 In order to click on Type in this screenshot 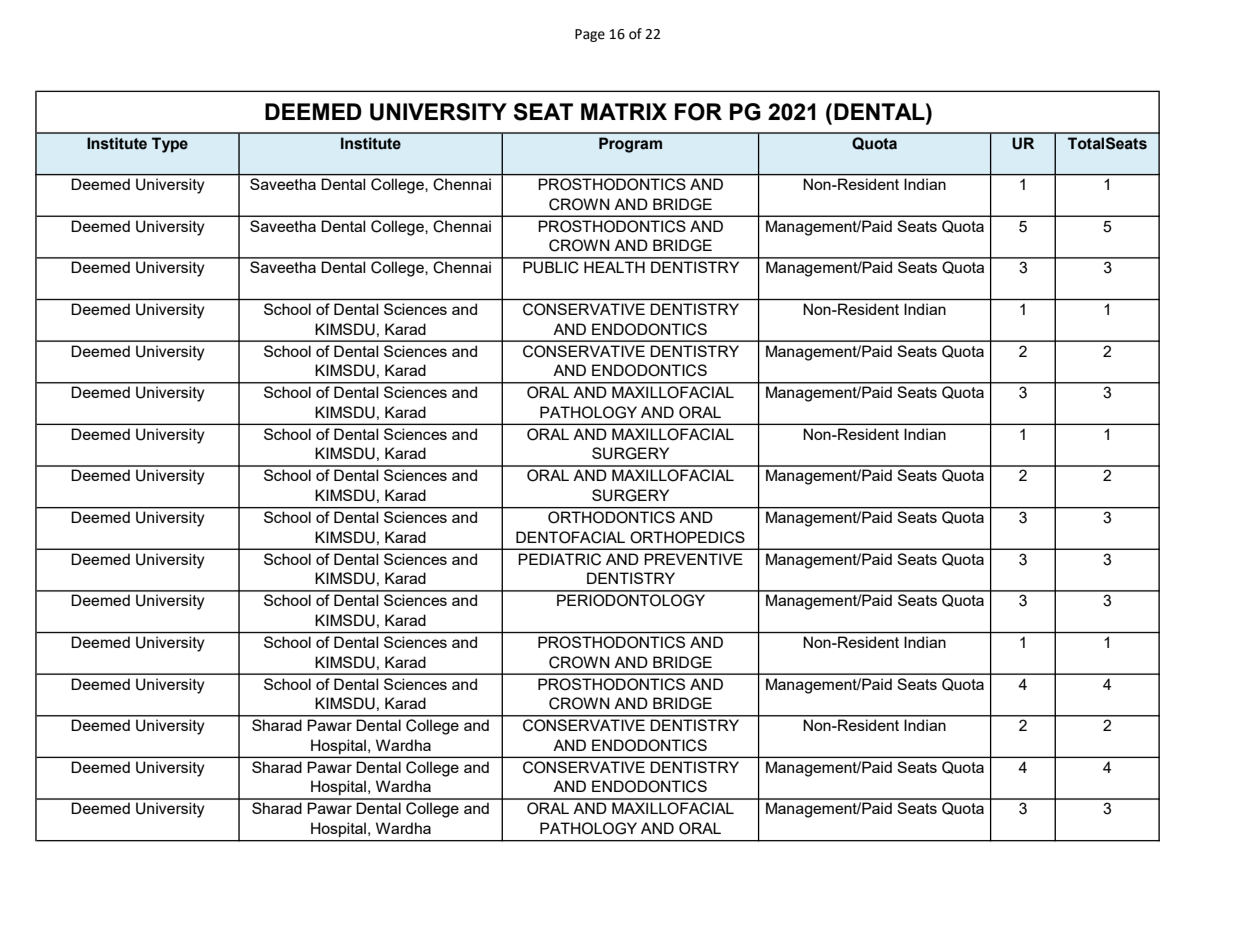, I will do `click(170, 145)`.
